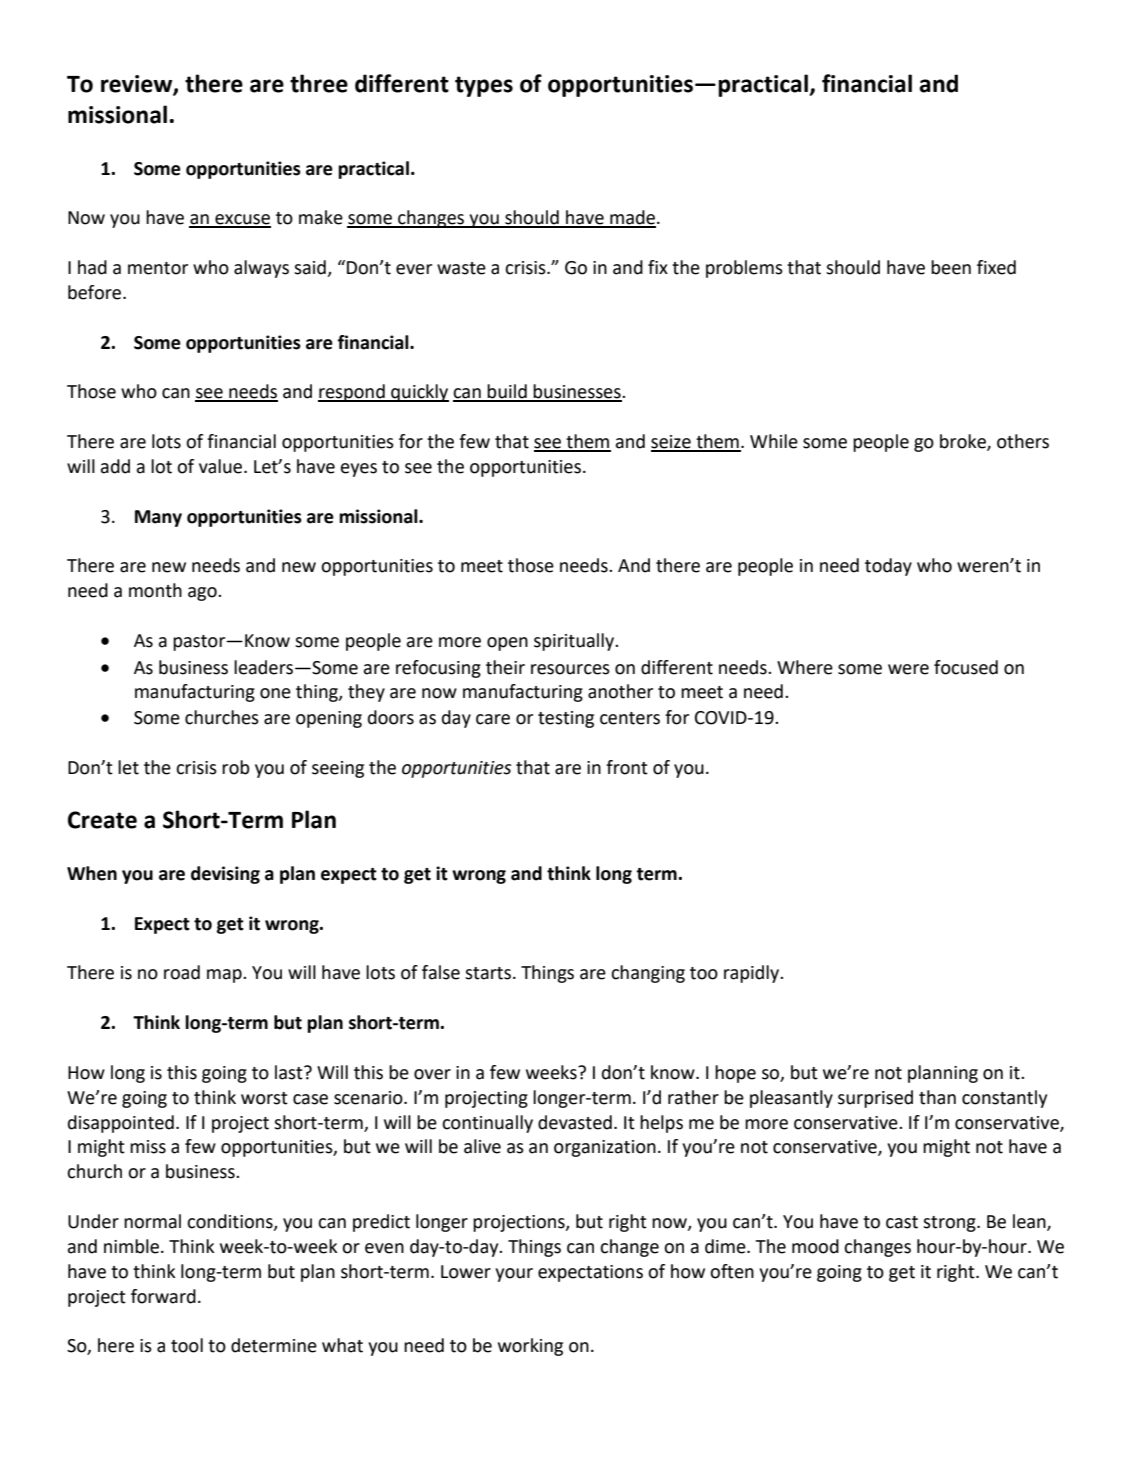 This screenshot has width=1132, height=1465. What do you see at coordinates (902, 1222) in the screenshot?
I see `cast` at bounding box center [902, 1222].
